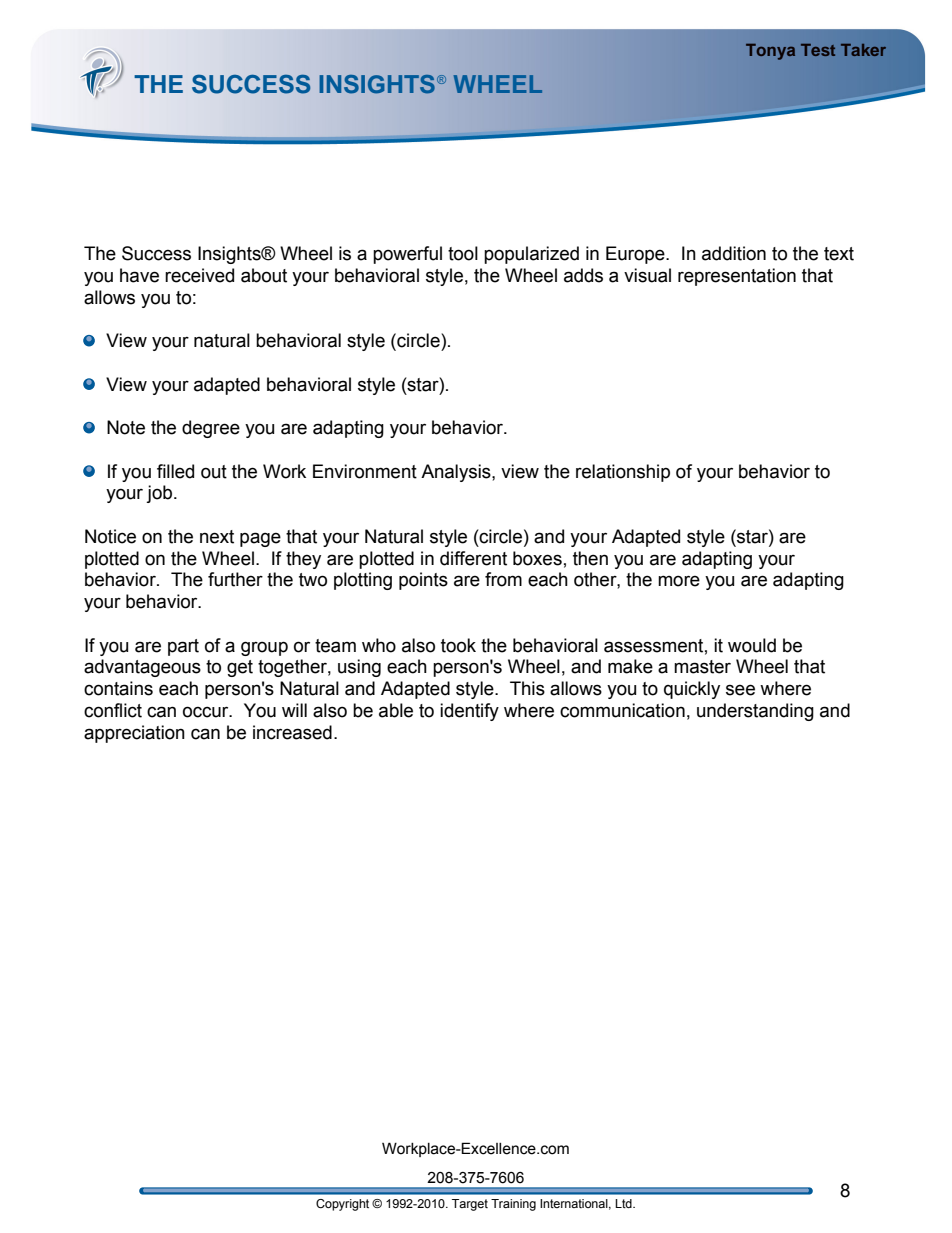  What do you see at coordinates (469, 712) in the screenshot?
I see `identify` at bounding box center [469, 712].
